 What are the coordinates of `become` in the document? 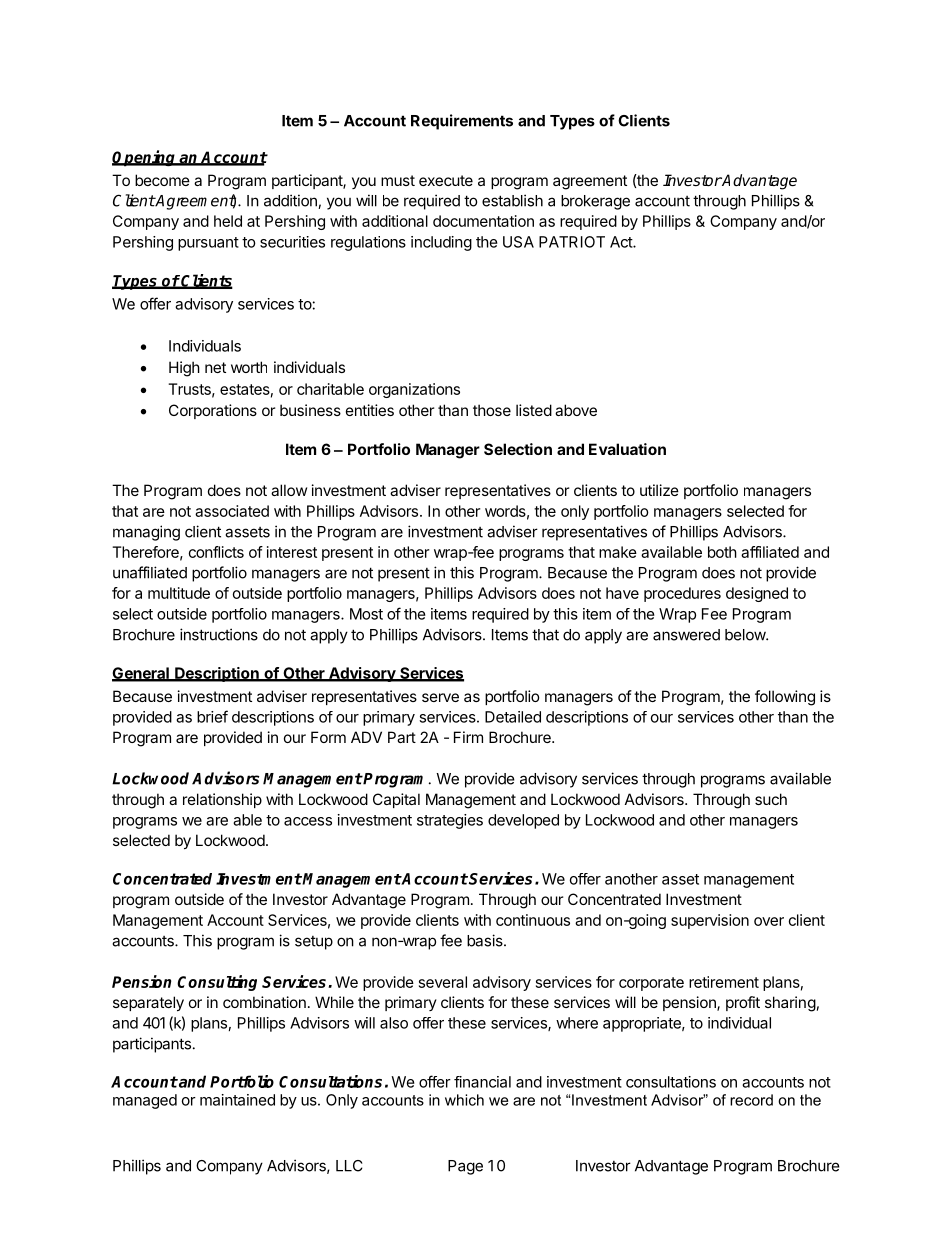 It's located at (162, 180).
